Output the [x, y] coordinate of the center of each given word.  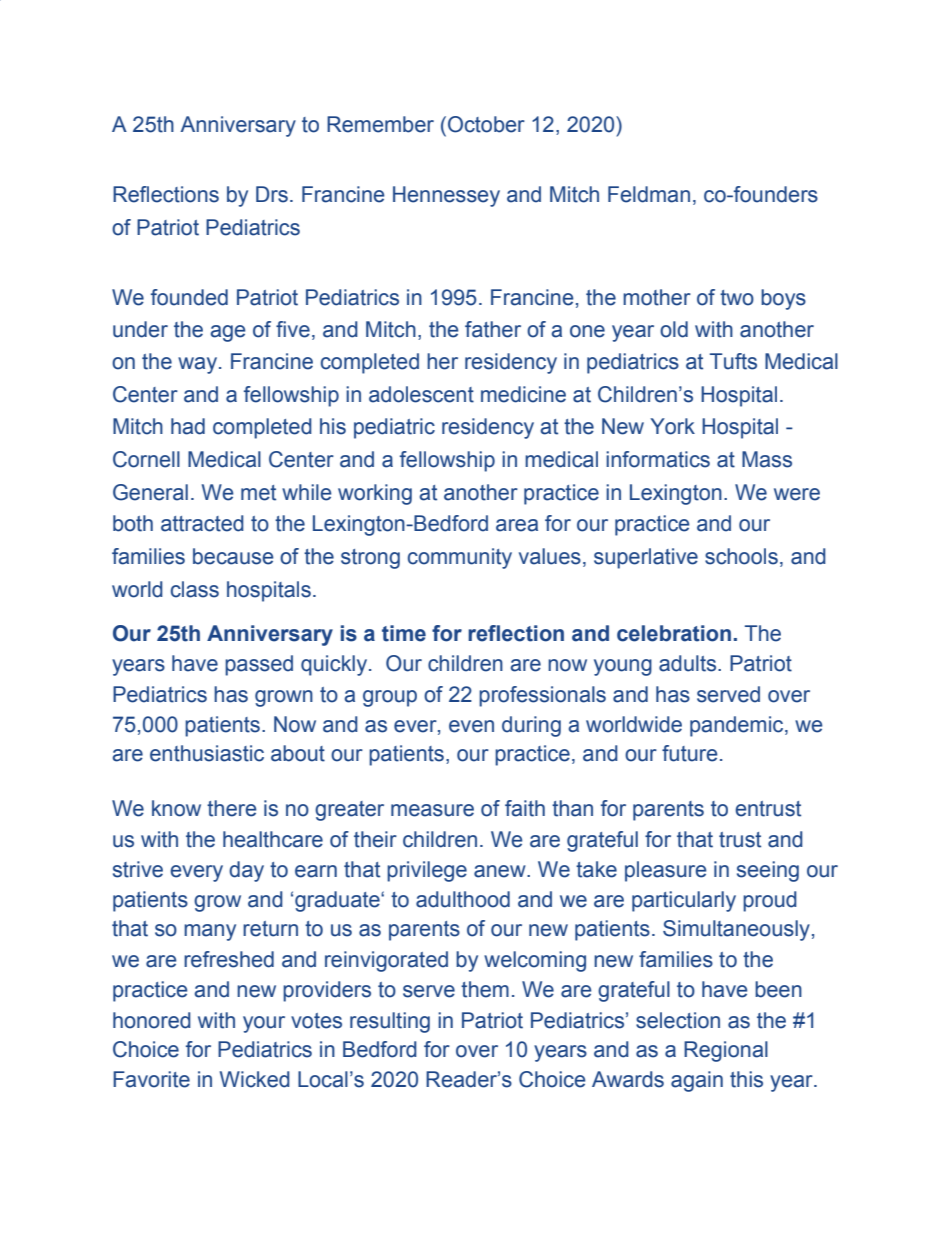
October [486, 124]
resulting [390, 1022]
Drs [272, 194]
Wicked [255, 1079]
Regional [726, 1051]
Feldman [649, 194]
